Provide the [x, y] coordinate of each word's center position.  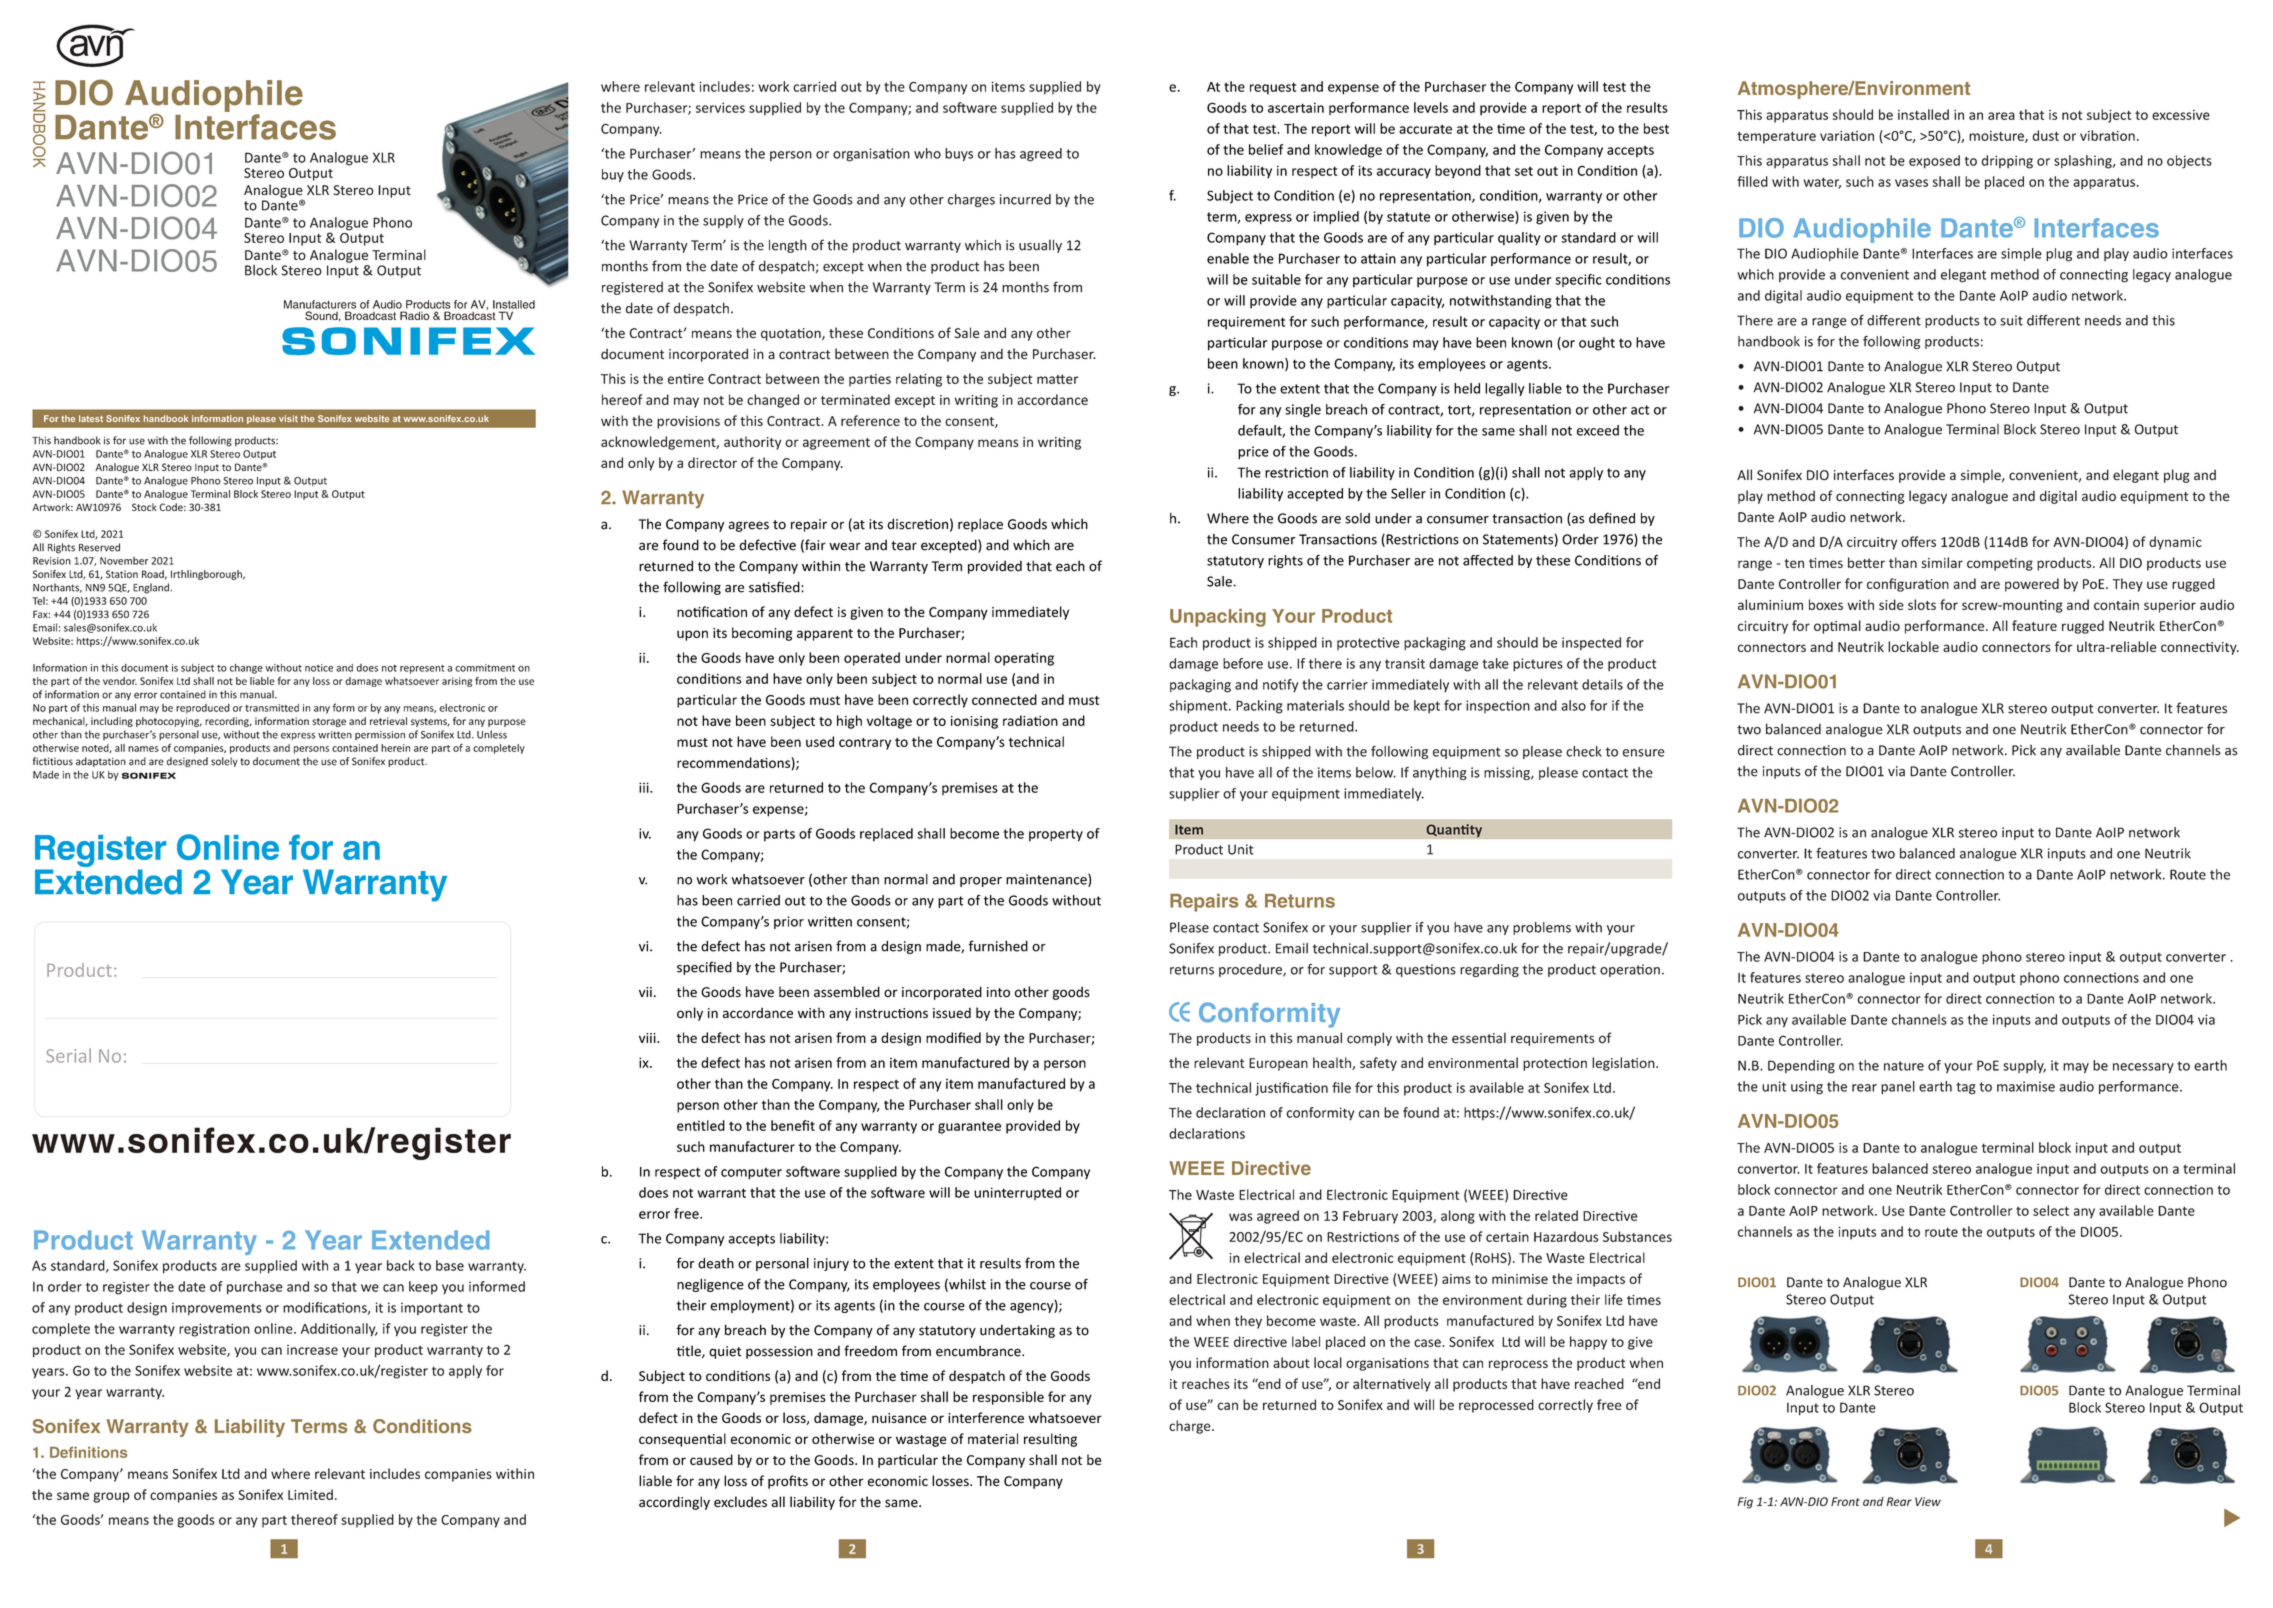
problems [1542, 928]
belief [1266, 149]
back [401, 1265]
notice [319, 668]
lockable [1913, 646]
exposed [1934, 162]
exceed [1598, 430]
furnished [998, 946]
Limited [310, 1494]
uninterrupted [1017, 1193]
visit [288, 418]
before [1243, 663]
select [2051, 1210]
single [1303, 410]
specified [704, 968]
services [720, 107]
